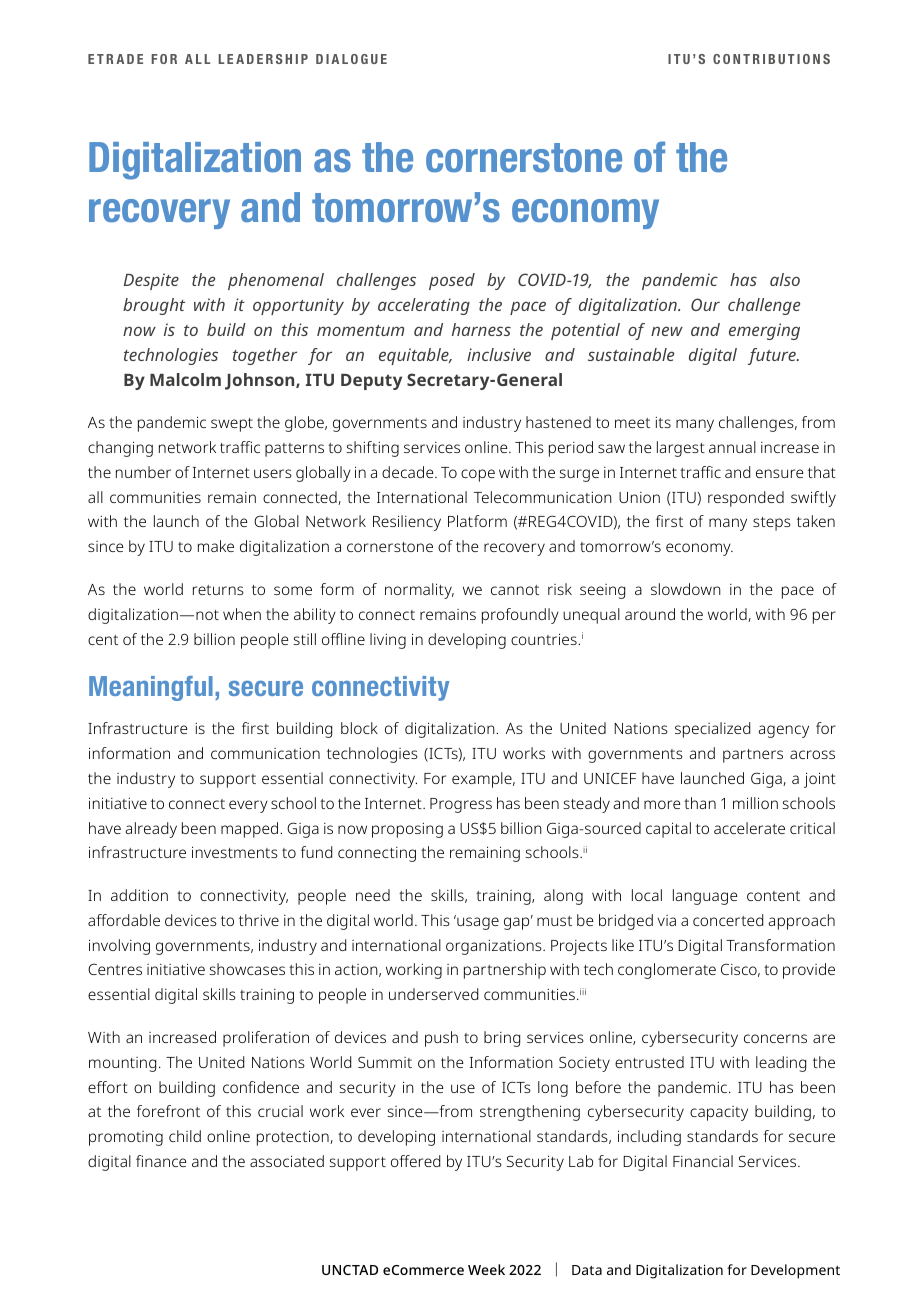 The width and height of the screenshot is (924, 1308). Describe the element at coordinates (749, 828) in the screenshot. I see `accelerate` at that location.
